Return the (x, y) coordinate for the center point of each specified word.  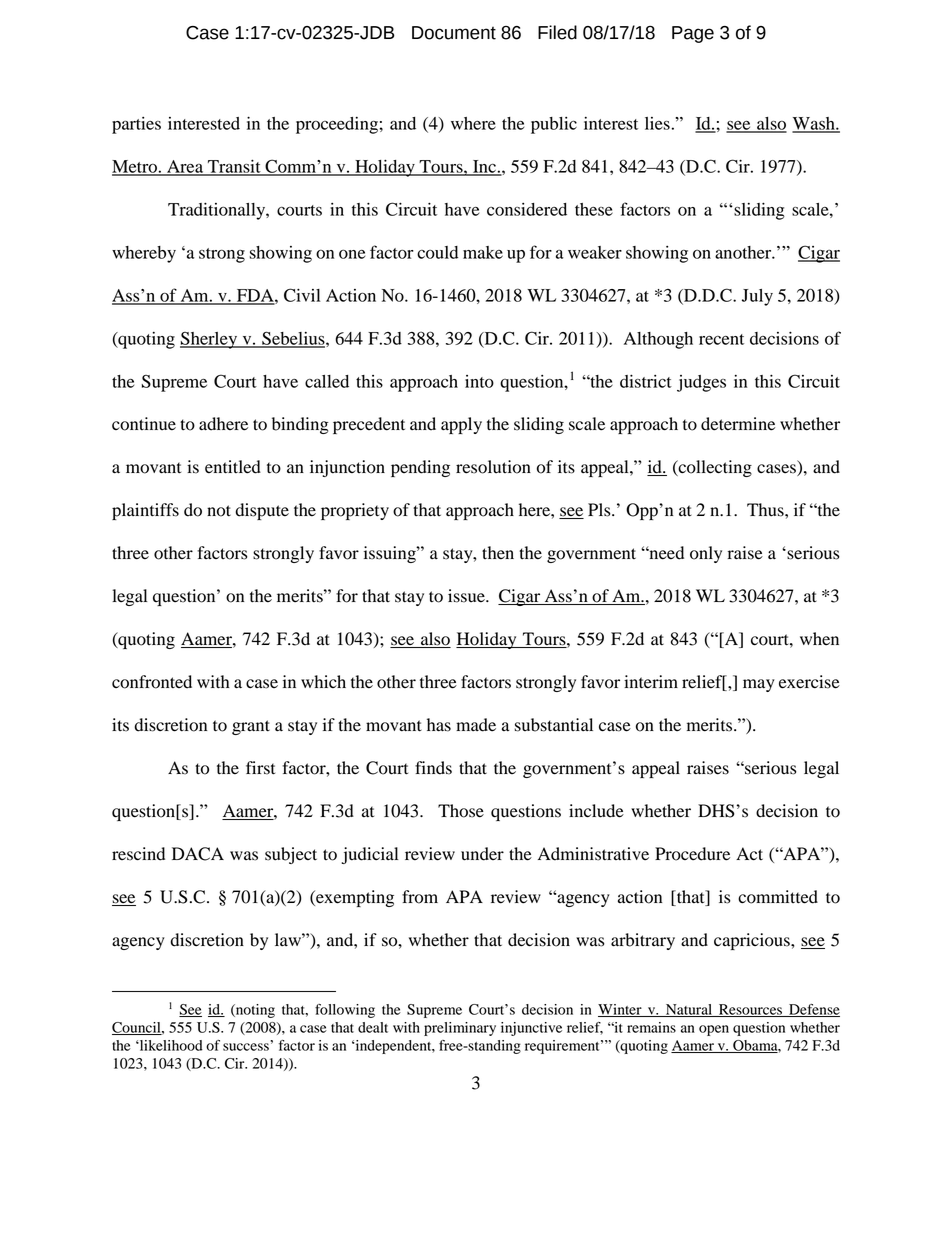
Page (693, 34)
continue (144, 424)
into (479, 381)
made (476, 725)
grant (251, 727)
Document (454, 33)
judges (701, 383)
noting (254, 1011)
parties (136, 125)
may (759, 685)
